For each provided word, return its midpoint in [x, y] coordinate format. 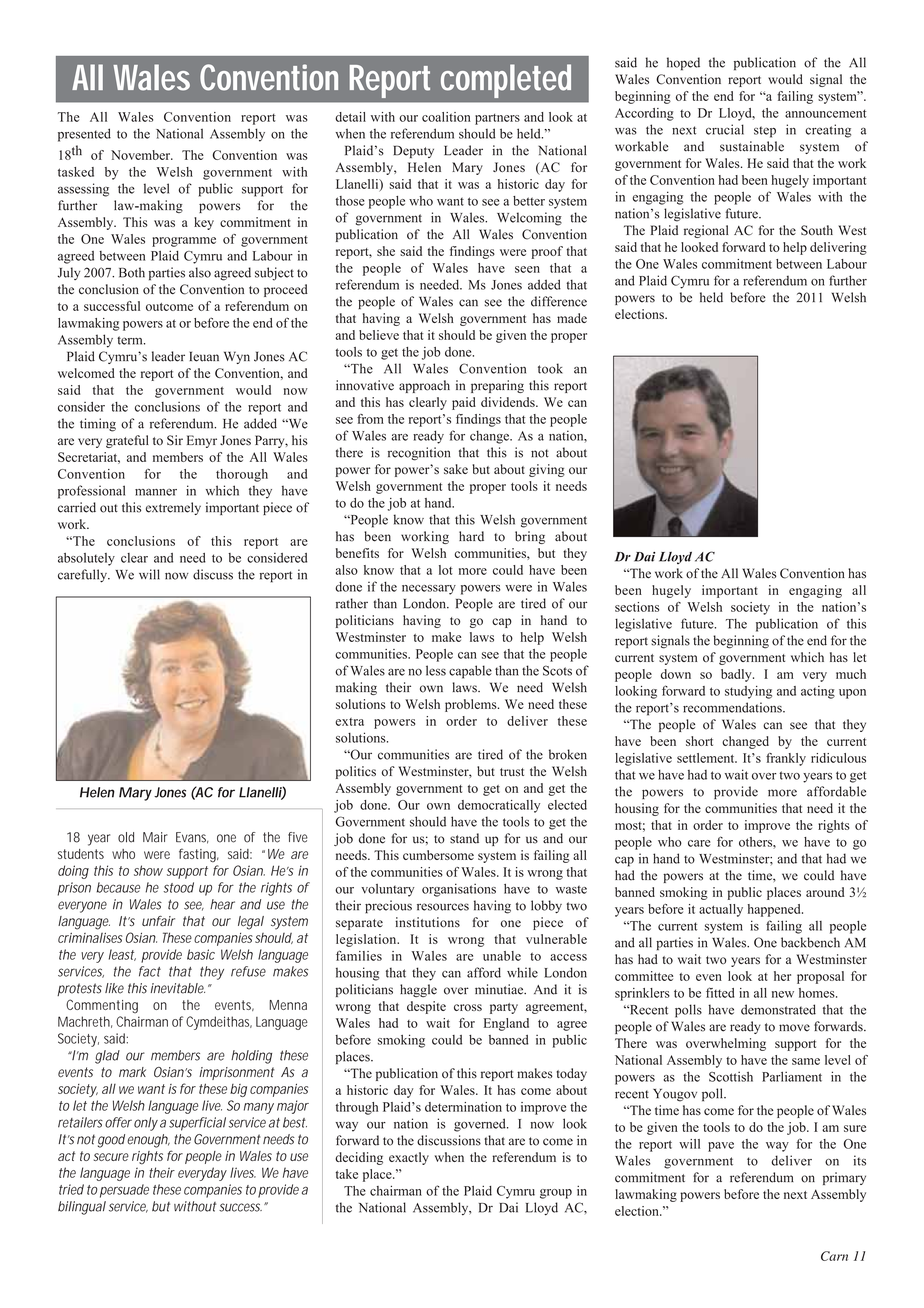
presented [84, 135]
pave [721, 1147]
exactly [409, 1158]
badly [737, 675]
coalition [446, 117]
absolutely [86, 559]
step [765, 132]
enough [148, 1141]
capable [470, 672]
